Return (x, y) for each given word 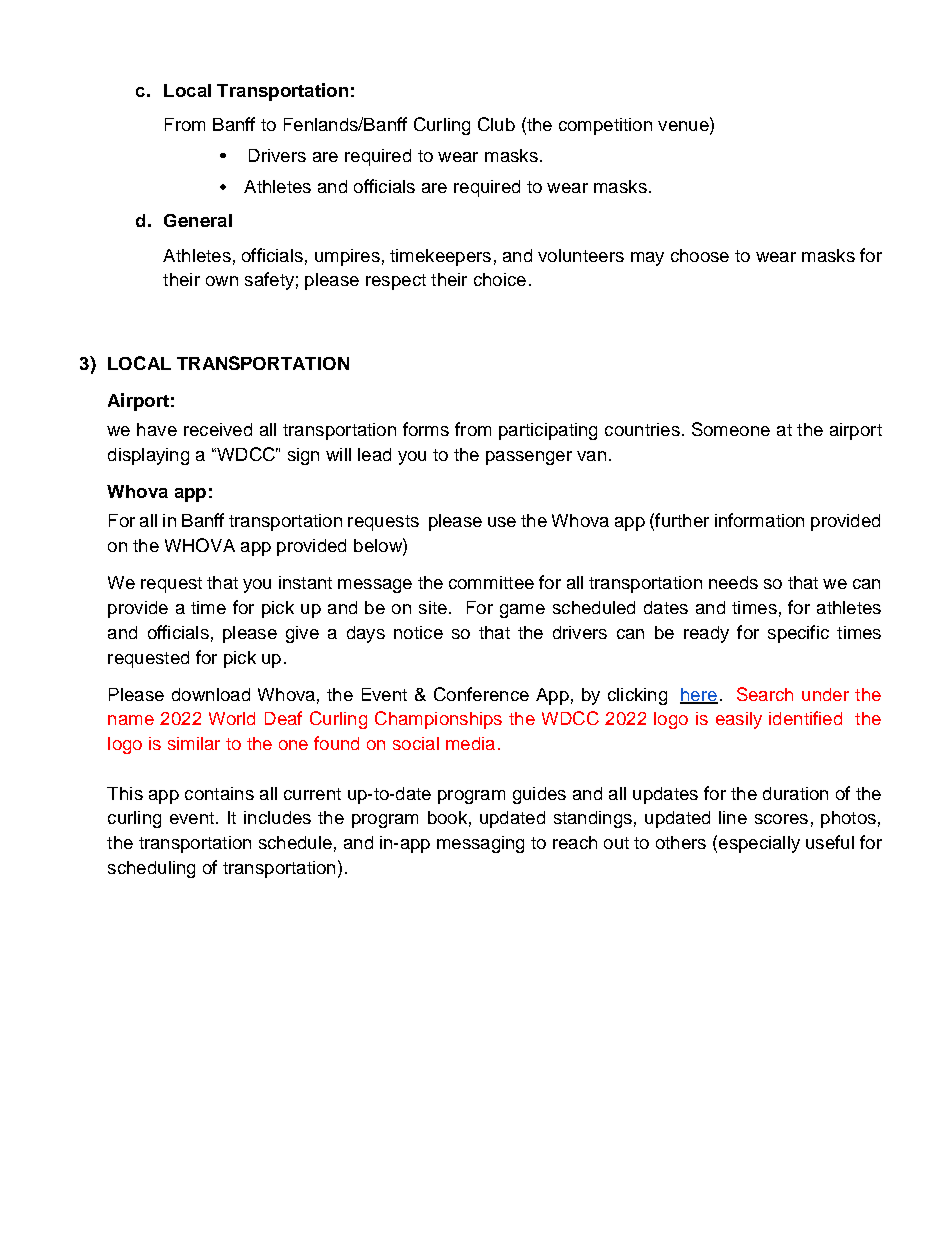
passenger (529, 458)
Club (496, 124)
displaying (148, 456)
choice (500, 279)
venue (684, 126)
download (211, 694)
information (759, 520)
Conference (481, 694)
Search (765, 694)
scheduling (151, 869)
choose (700, 255)
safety (269, 281)
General (198, 220)
